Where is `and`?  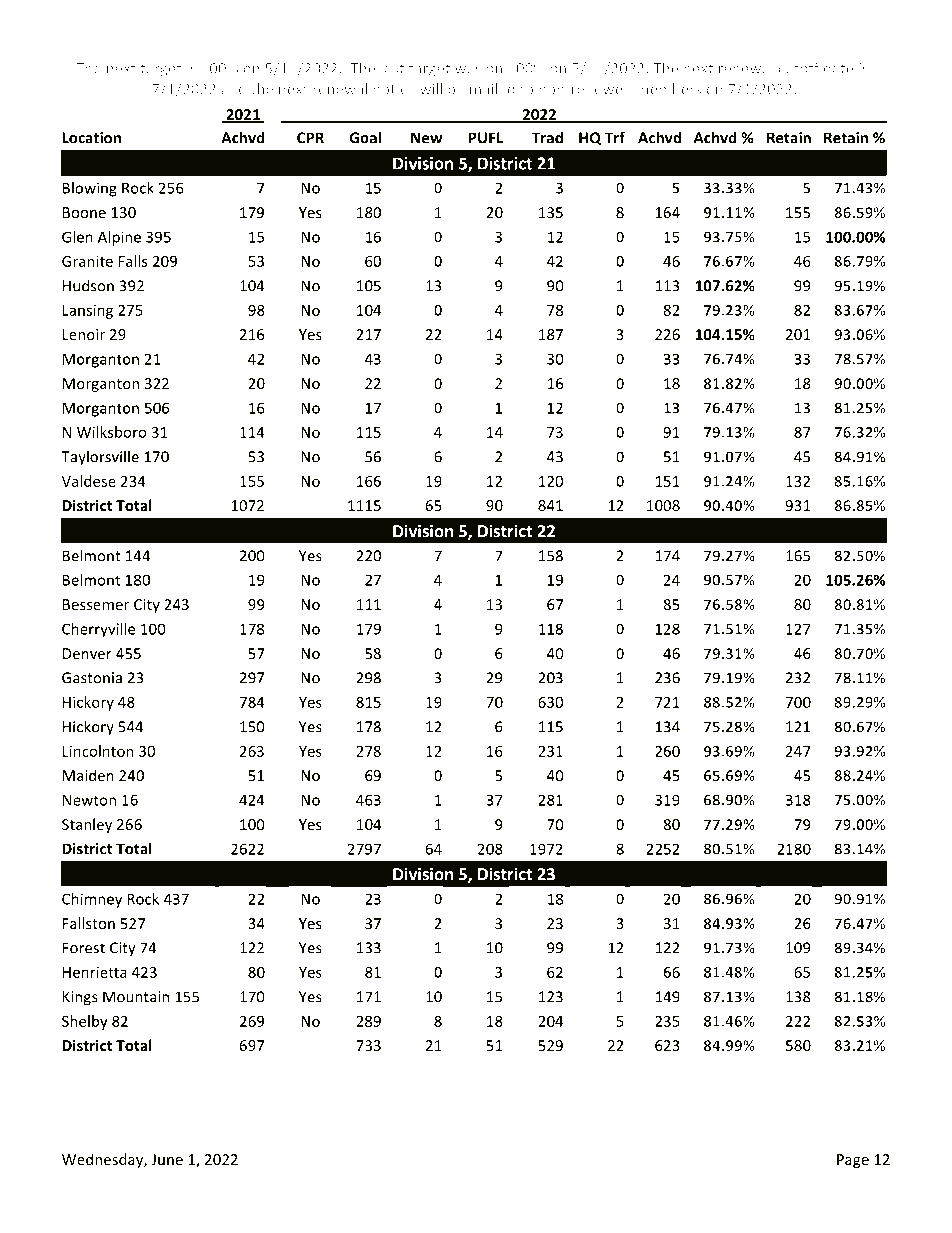 and is located at coordinates (233, 89).
